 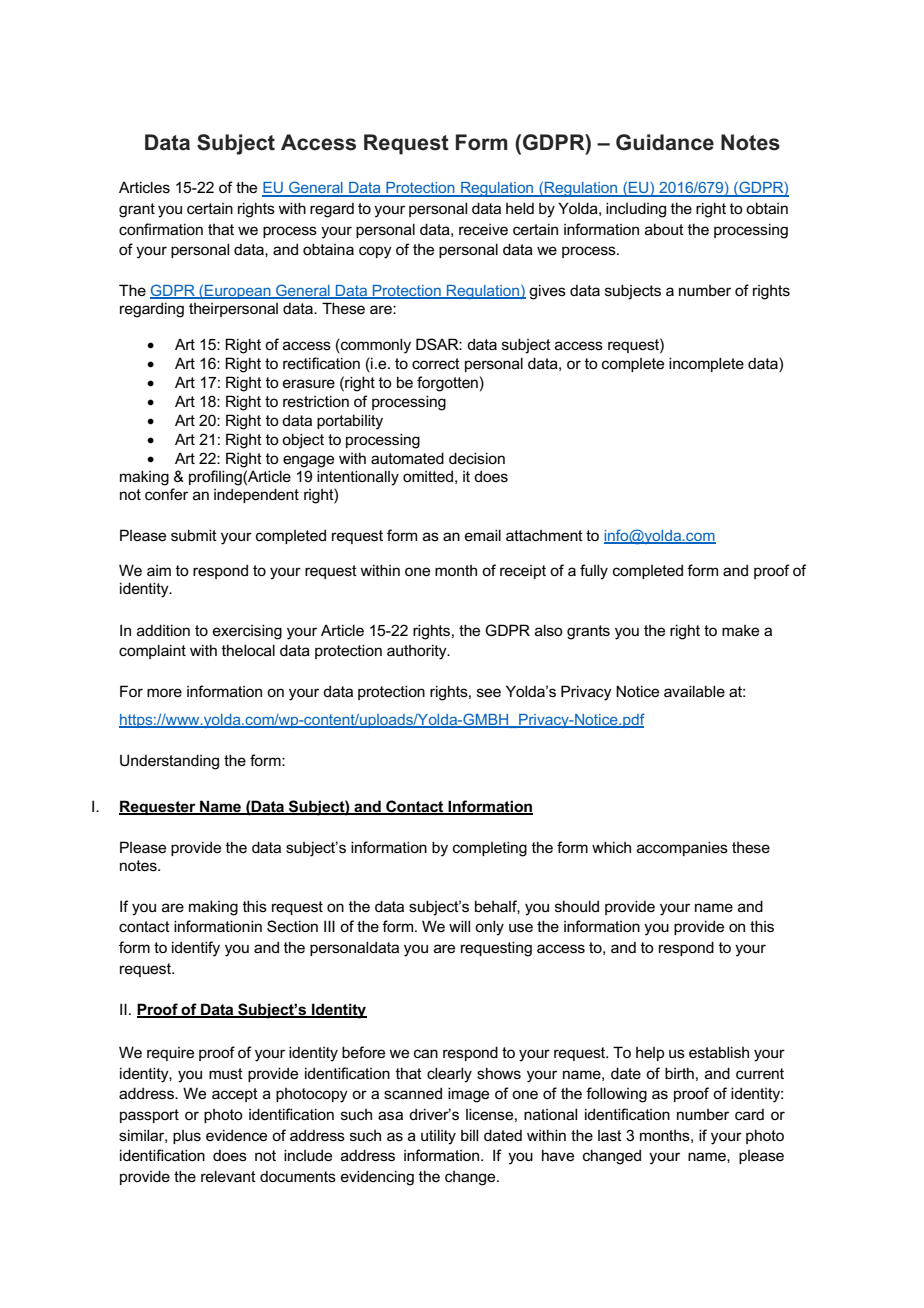 I want to click on exercising, so click(x=247, y=632).
